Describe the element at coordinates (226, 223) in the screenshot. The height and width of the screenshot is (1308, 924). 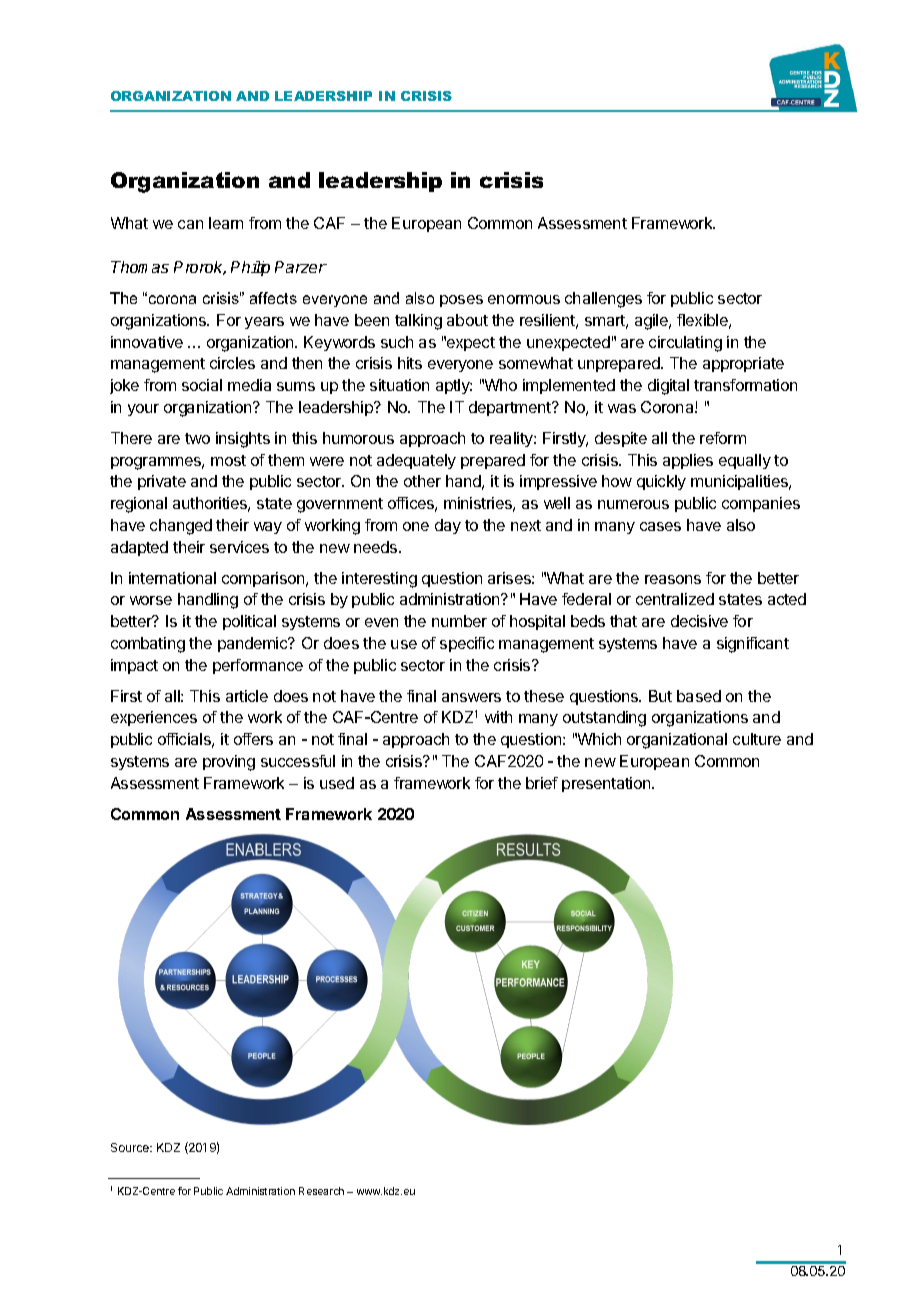
I see `learn` at that location.
